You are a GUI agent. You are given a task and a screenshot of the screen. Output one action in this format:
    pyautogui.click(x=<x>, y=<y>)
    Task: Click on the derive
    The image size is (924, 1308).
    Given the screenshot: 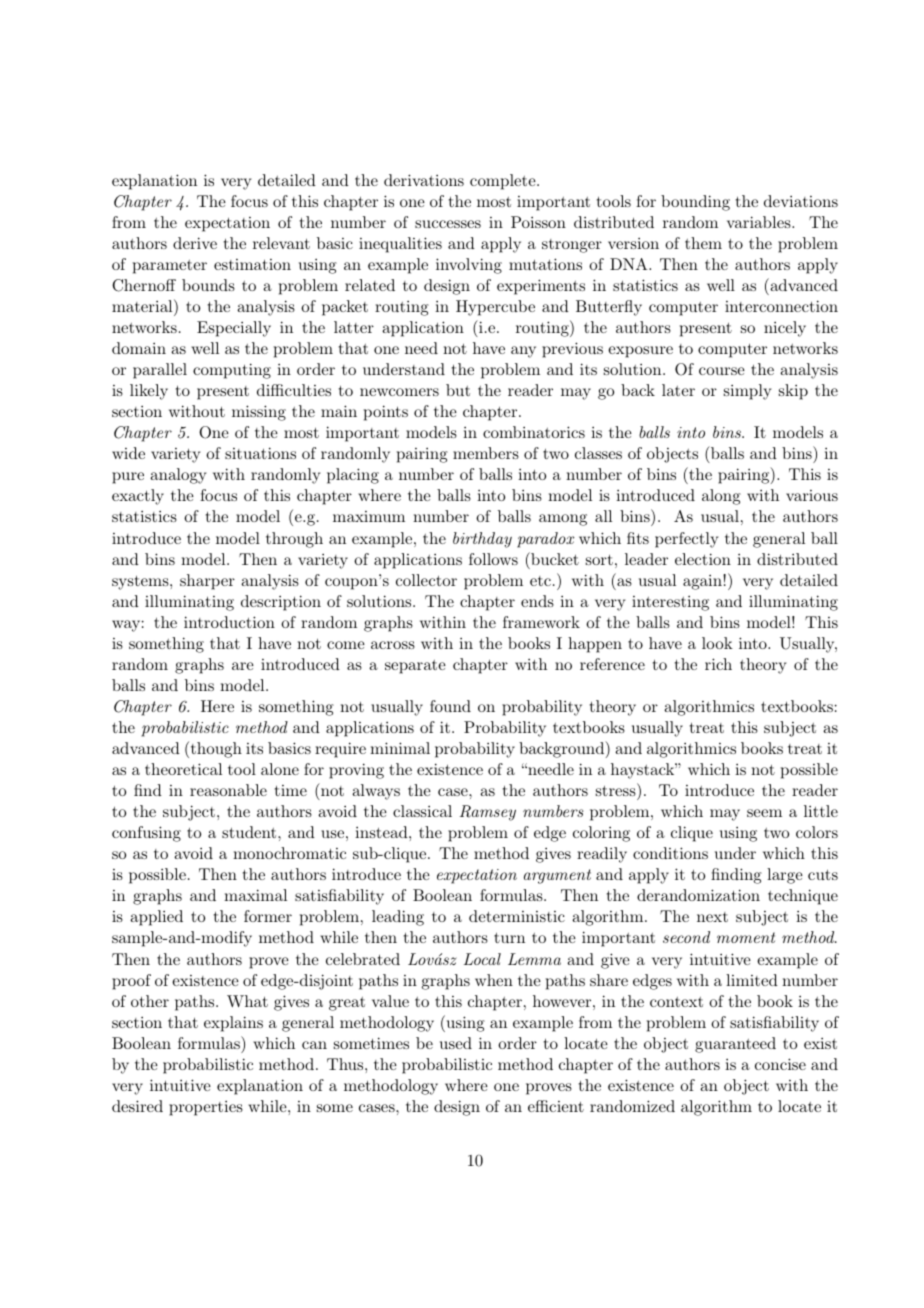 What is the action you would take?
    pyautogui.click(x=195, y=243)
